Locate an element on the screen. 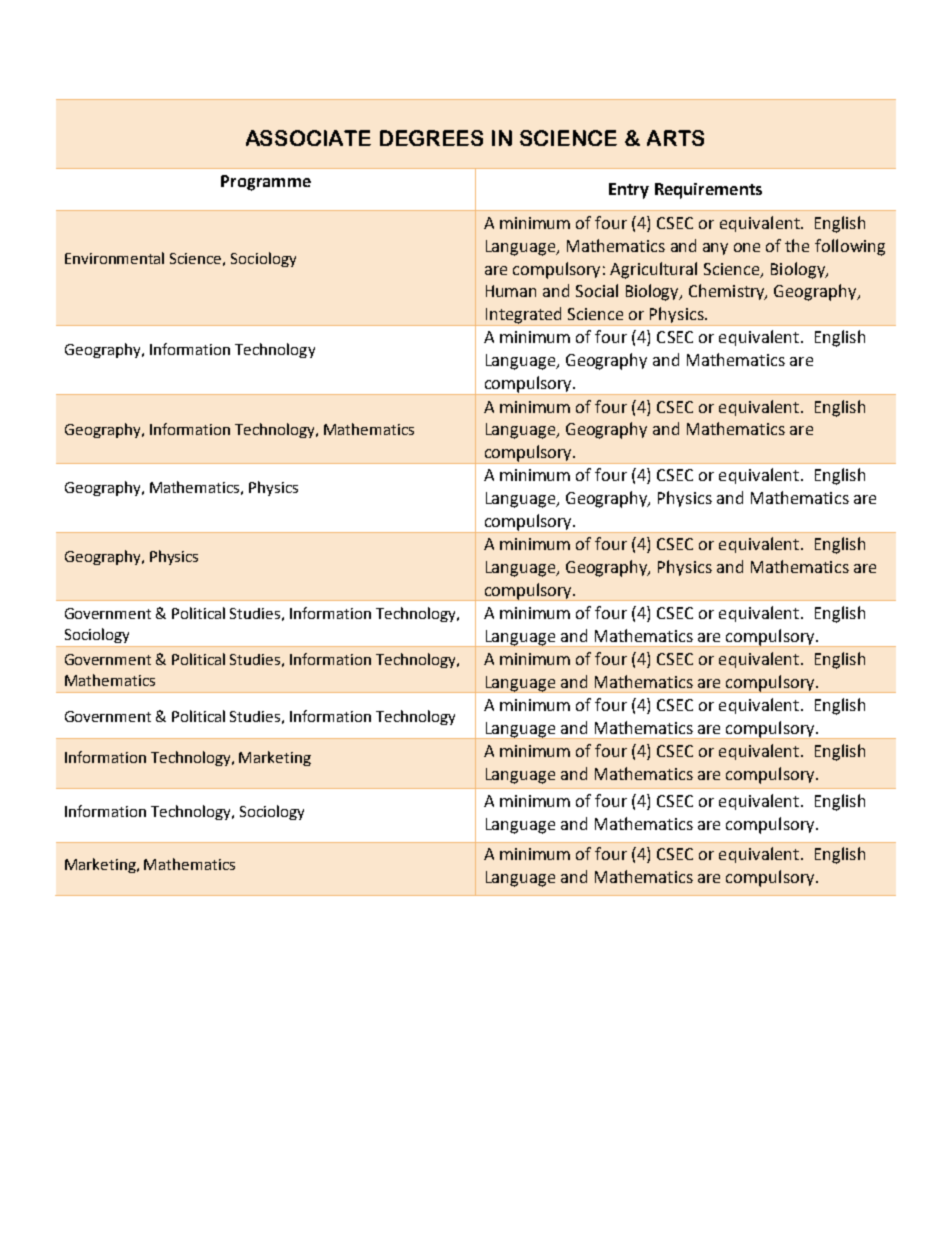  ASSOCIATE is located at coordinates (308, 138).
